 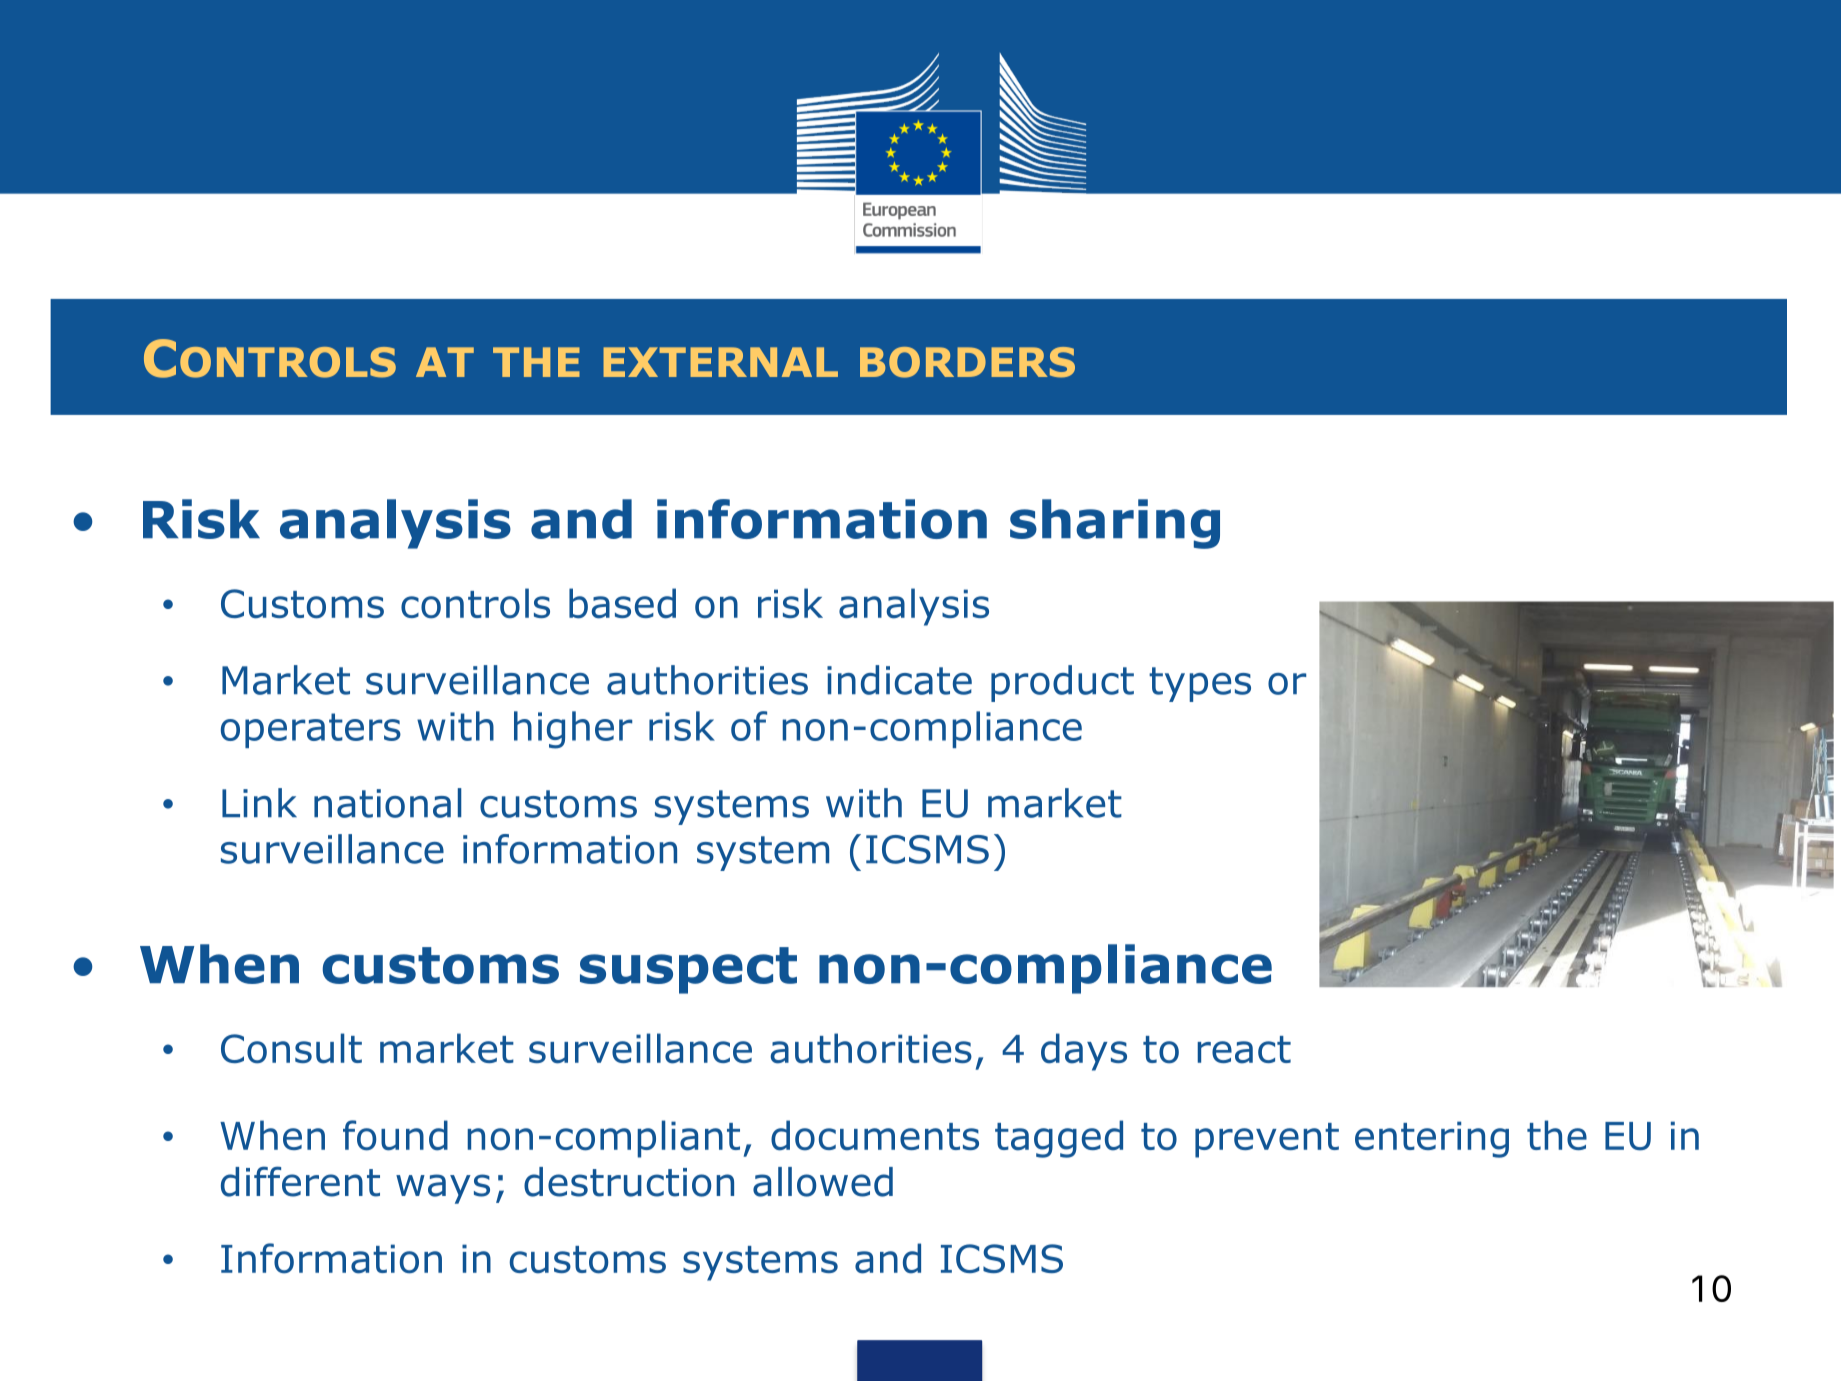 What do you see at coordinates (1200, 684) in the screenshot?
I see `types` at bounding box center [1200, 684].
